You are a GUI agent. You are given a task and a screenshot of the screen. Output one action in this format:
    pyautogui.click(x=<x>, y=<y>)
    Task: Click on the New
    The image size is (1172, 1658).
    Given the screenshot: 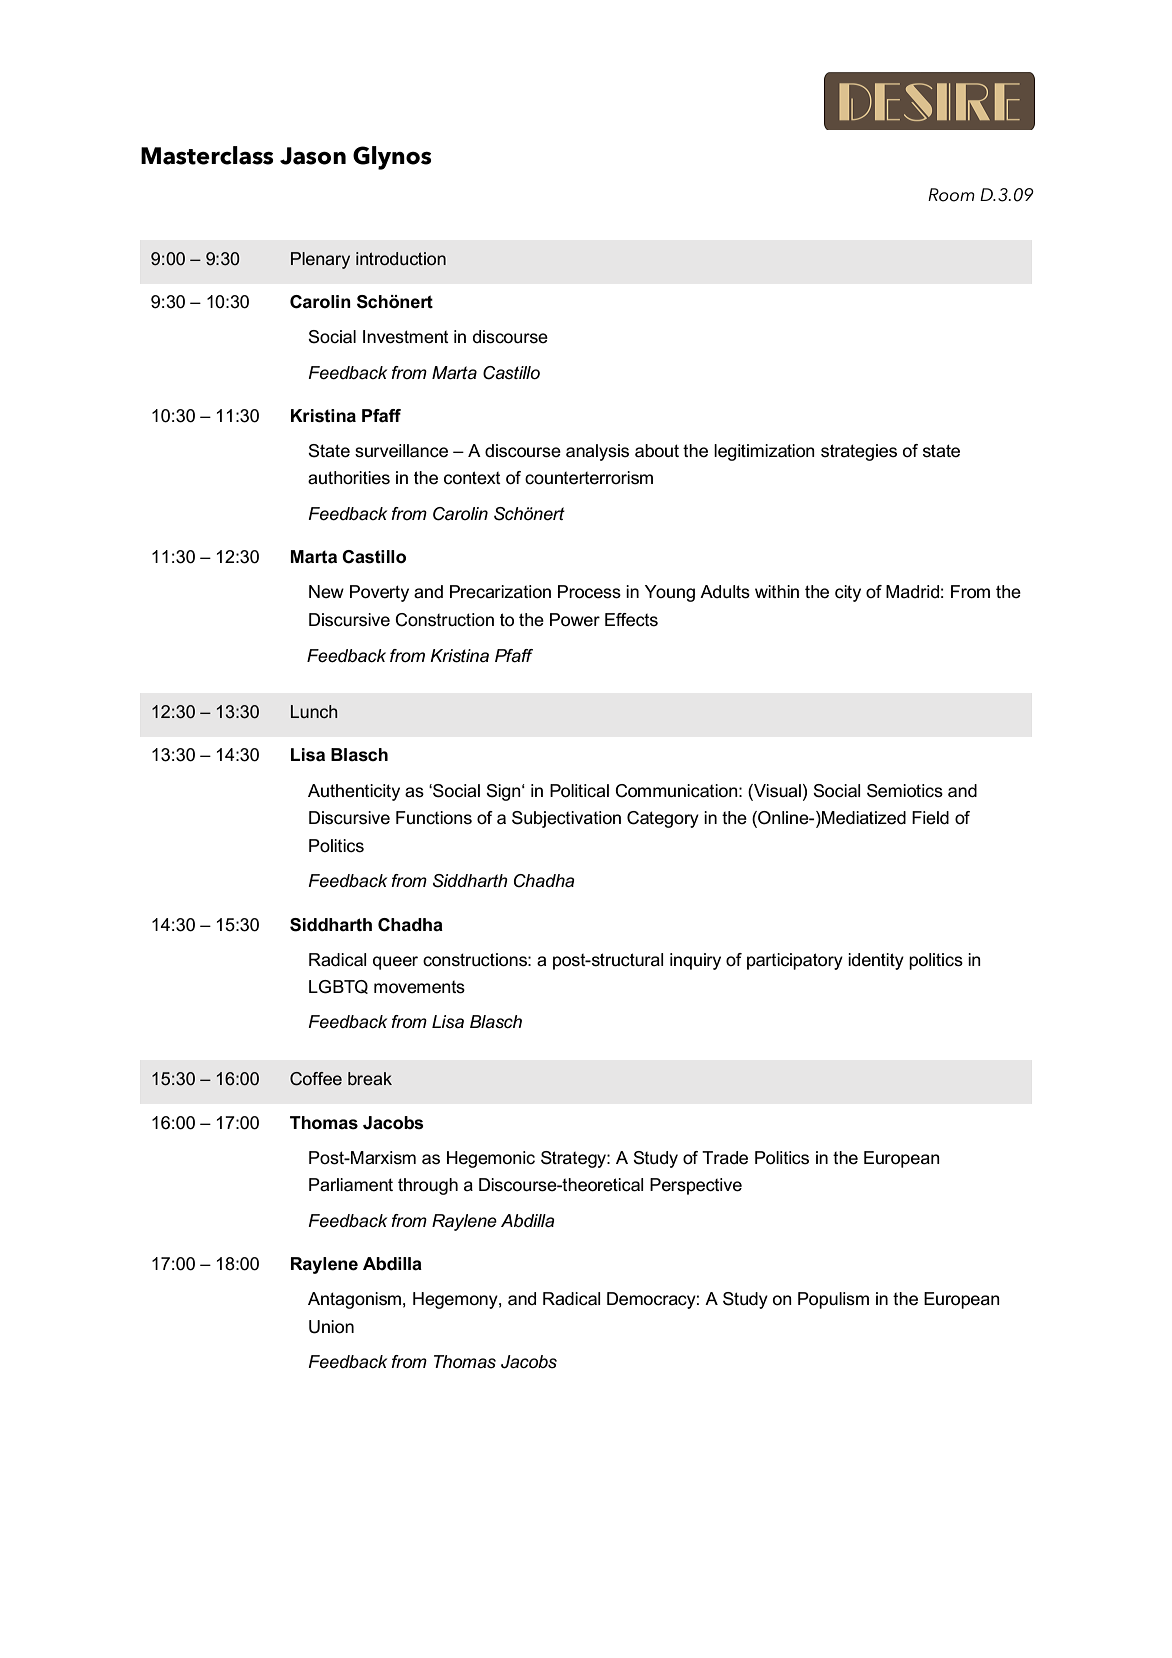 What is the action you would take?
    pyautogui.click(x=326, y=592)
